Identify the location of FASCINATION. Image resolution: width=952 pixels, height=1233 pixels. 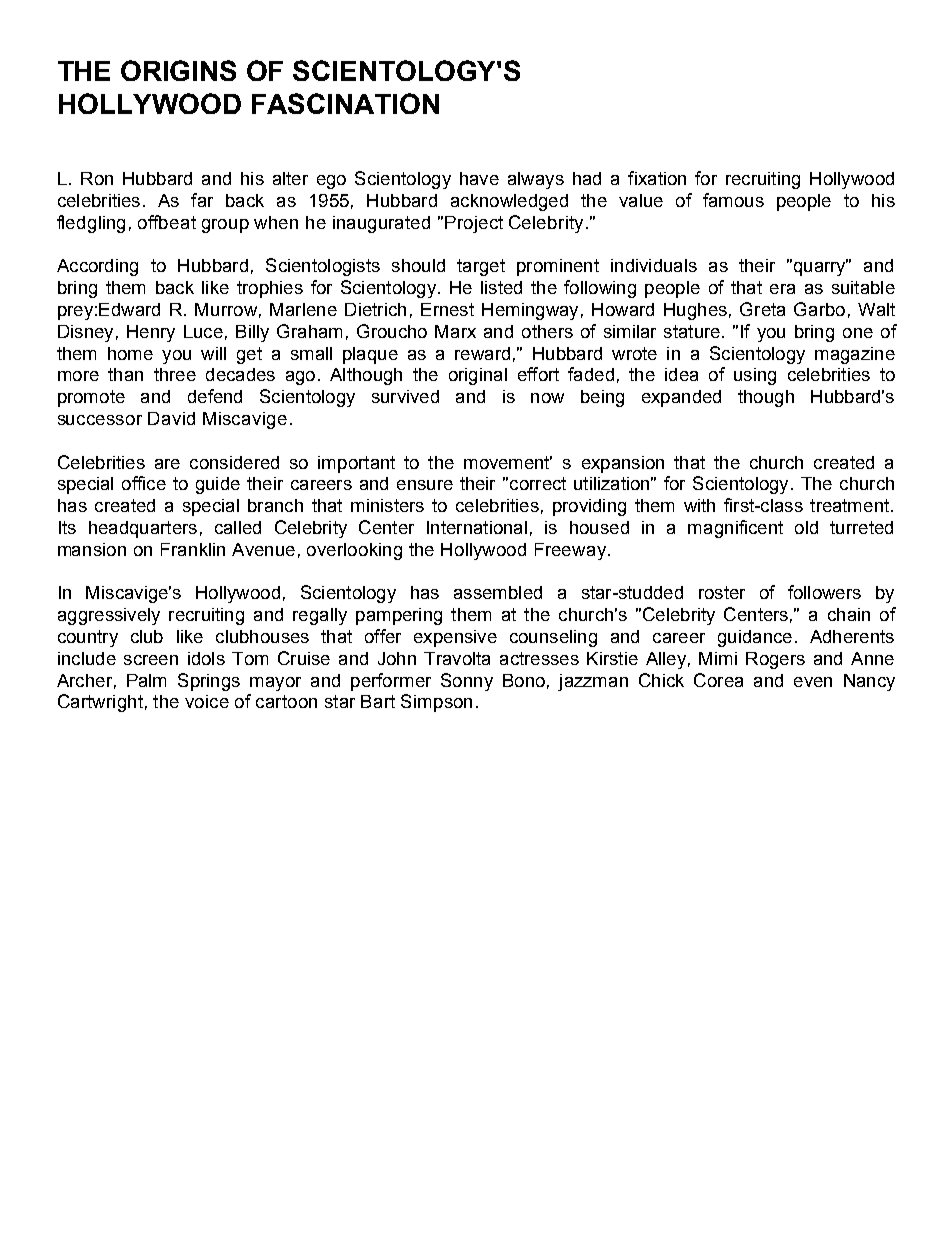
(345, 103).
